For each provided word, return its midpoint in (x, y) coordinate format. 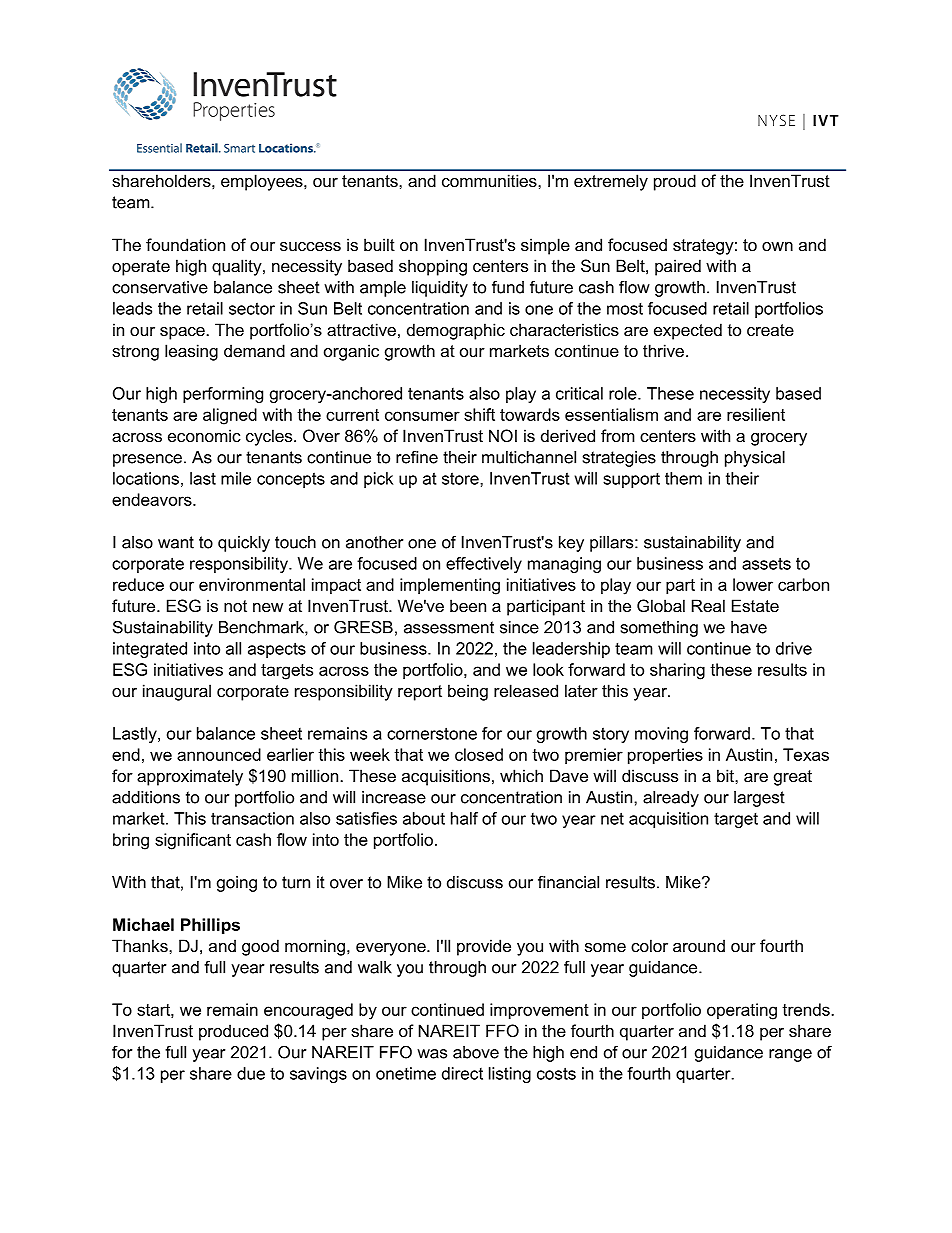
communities (490, 180)
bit (726, 775)
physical (755, 459)
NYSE (776, 120)
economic (204, 435)
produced (233, 1032)
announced (219, 754)
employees (263, 182)
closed (479, 754)
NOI (503, 435)
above (476, 1052)
